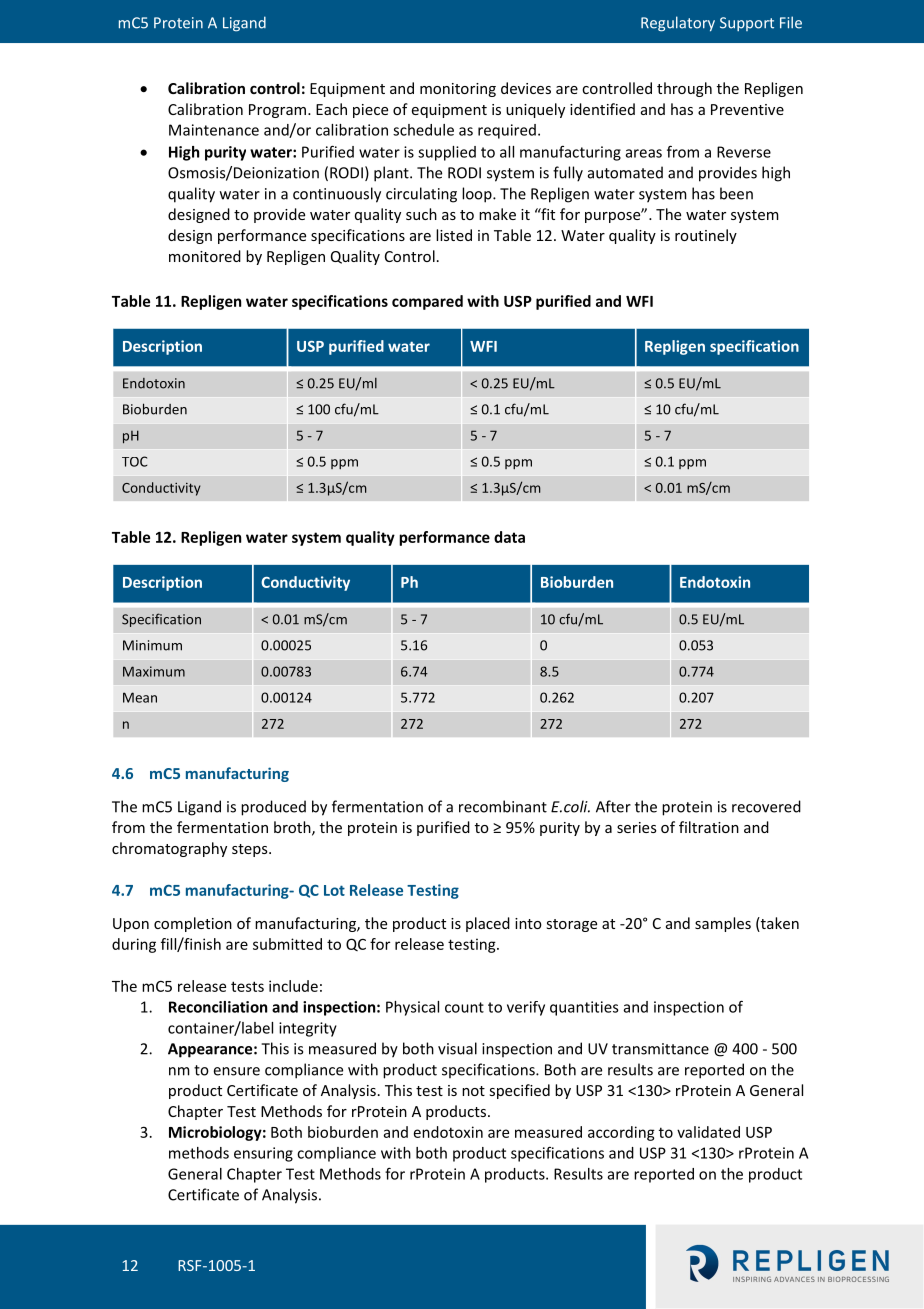 The height and width of the image is (1309, 924). I want to click on through, so click(684, 89).
